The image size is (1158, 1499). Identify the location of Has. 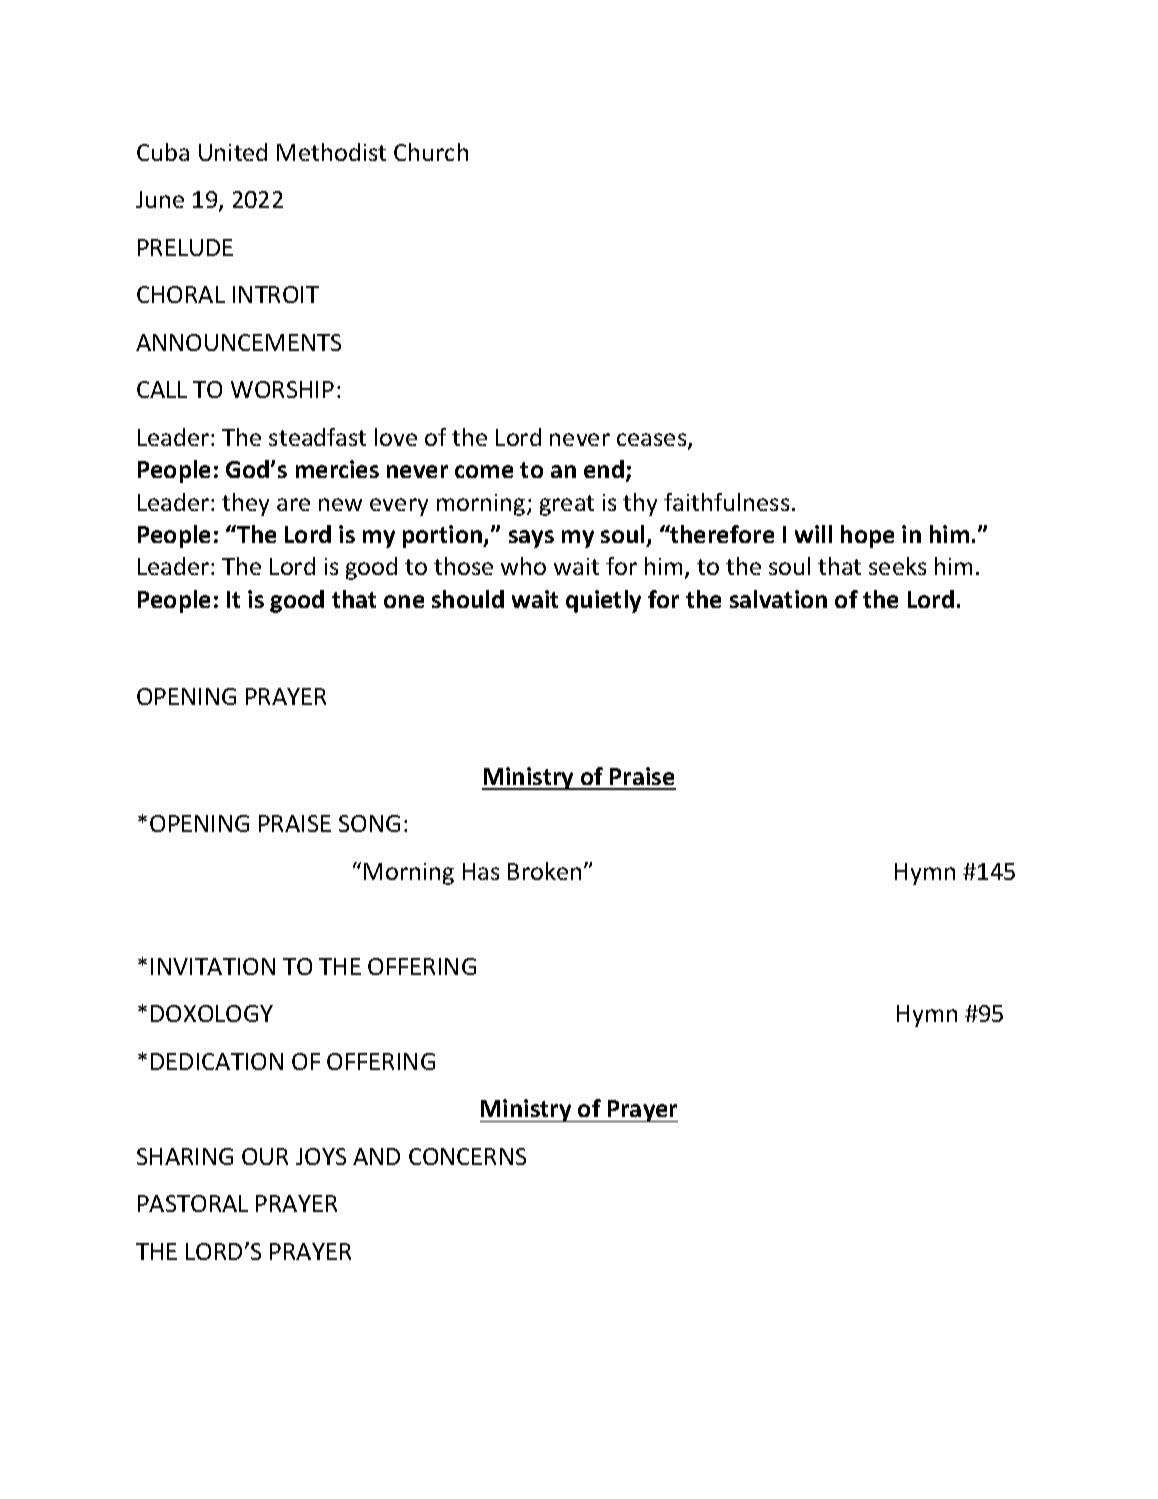
(481, 871).
